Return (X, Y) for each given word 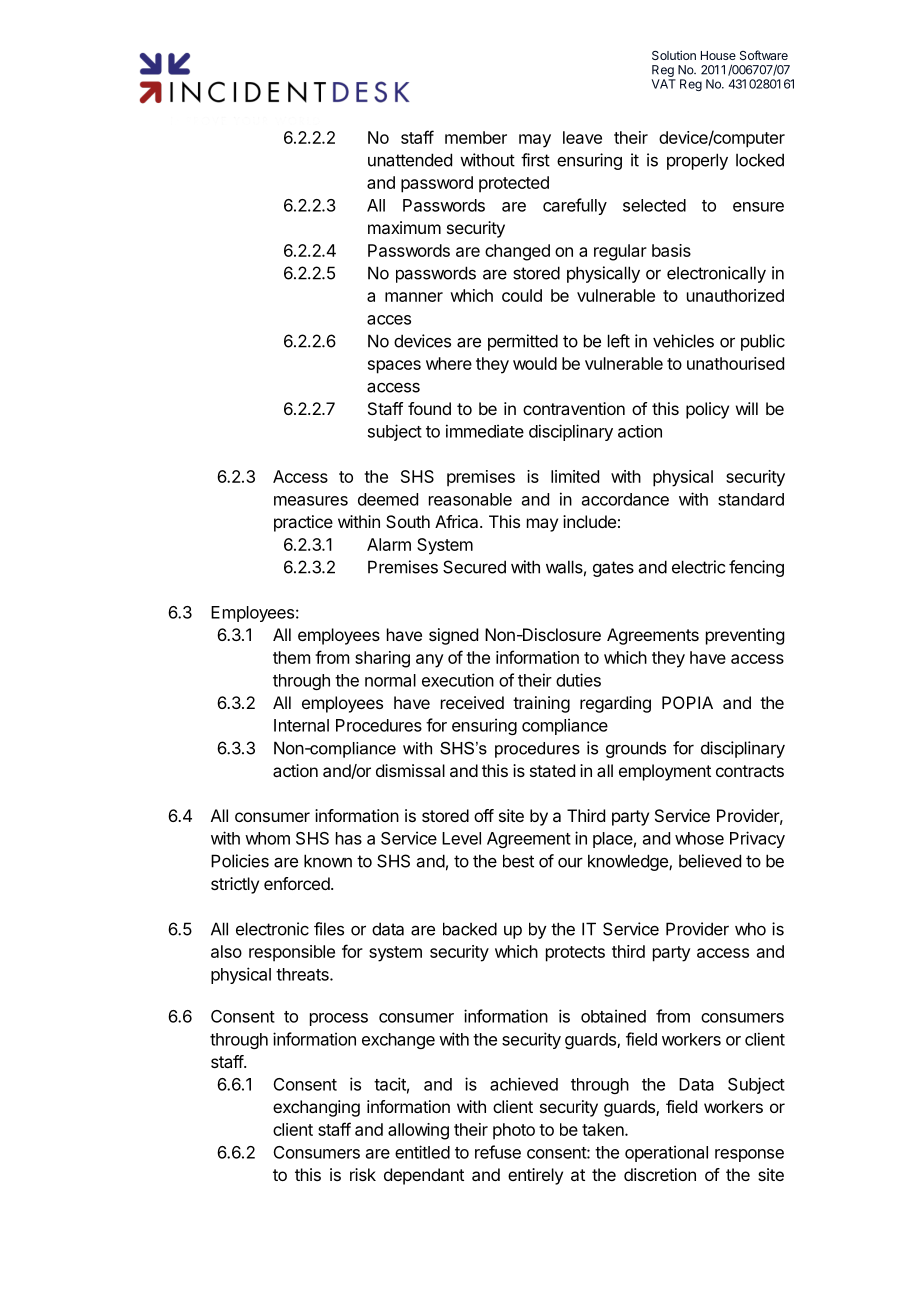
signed (453, 636)
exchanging (316, 1108)
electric (698, 567)
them (291, 657)
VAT (664, 84)
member (476, 137)
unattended (410, 160)
